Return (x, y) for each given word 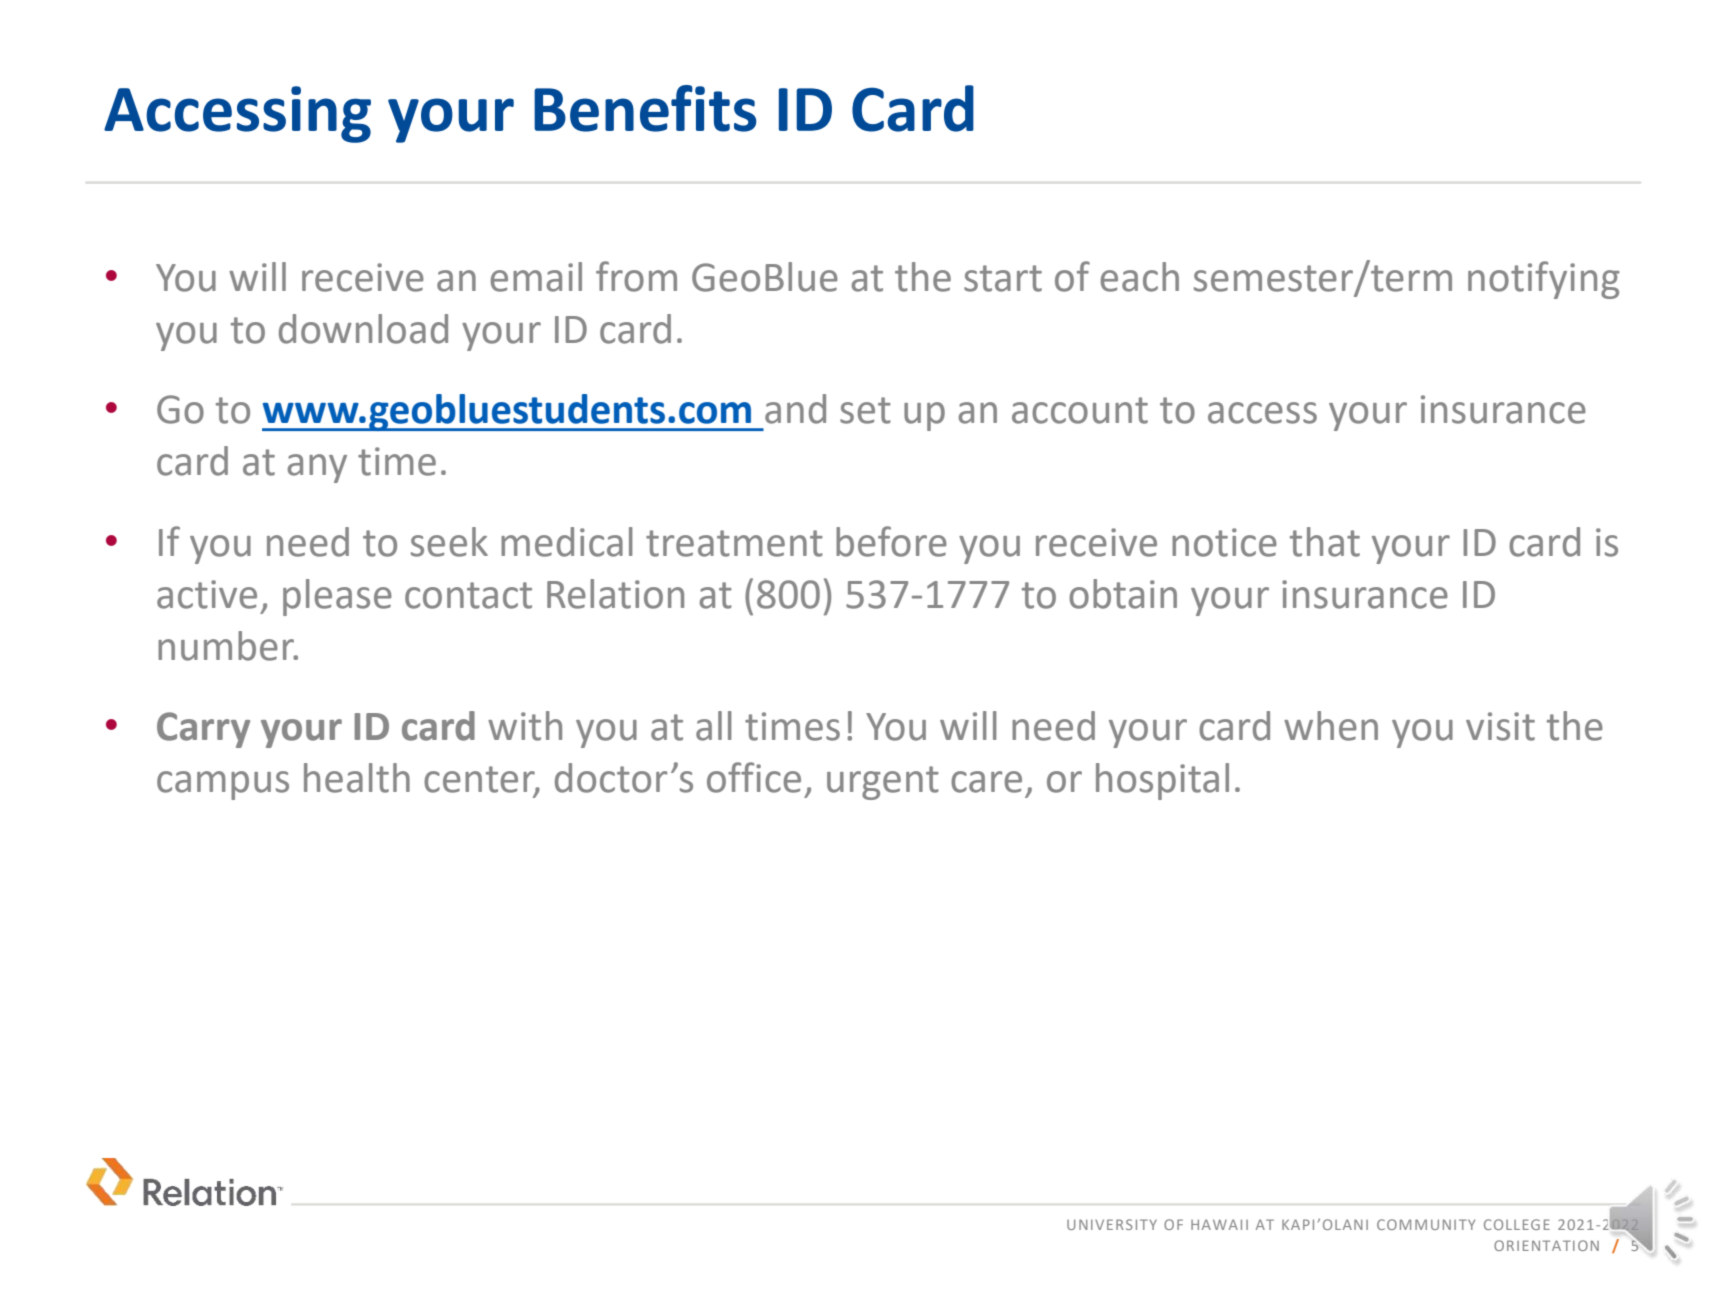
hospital (1162, 781)
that (1325, 542)
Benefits (645, 108)
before (891, 541)
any (317, 468)
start (1003, 278)
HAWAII (1219, 1224)
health (357, 778)
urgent (883, 783)
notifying (1544, 280)
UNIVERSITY (1112, 1224)
